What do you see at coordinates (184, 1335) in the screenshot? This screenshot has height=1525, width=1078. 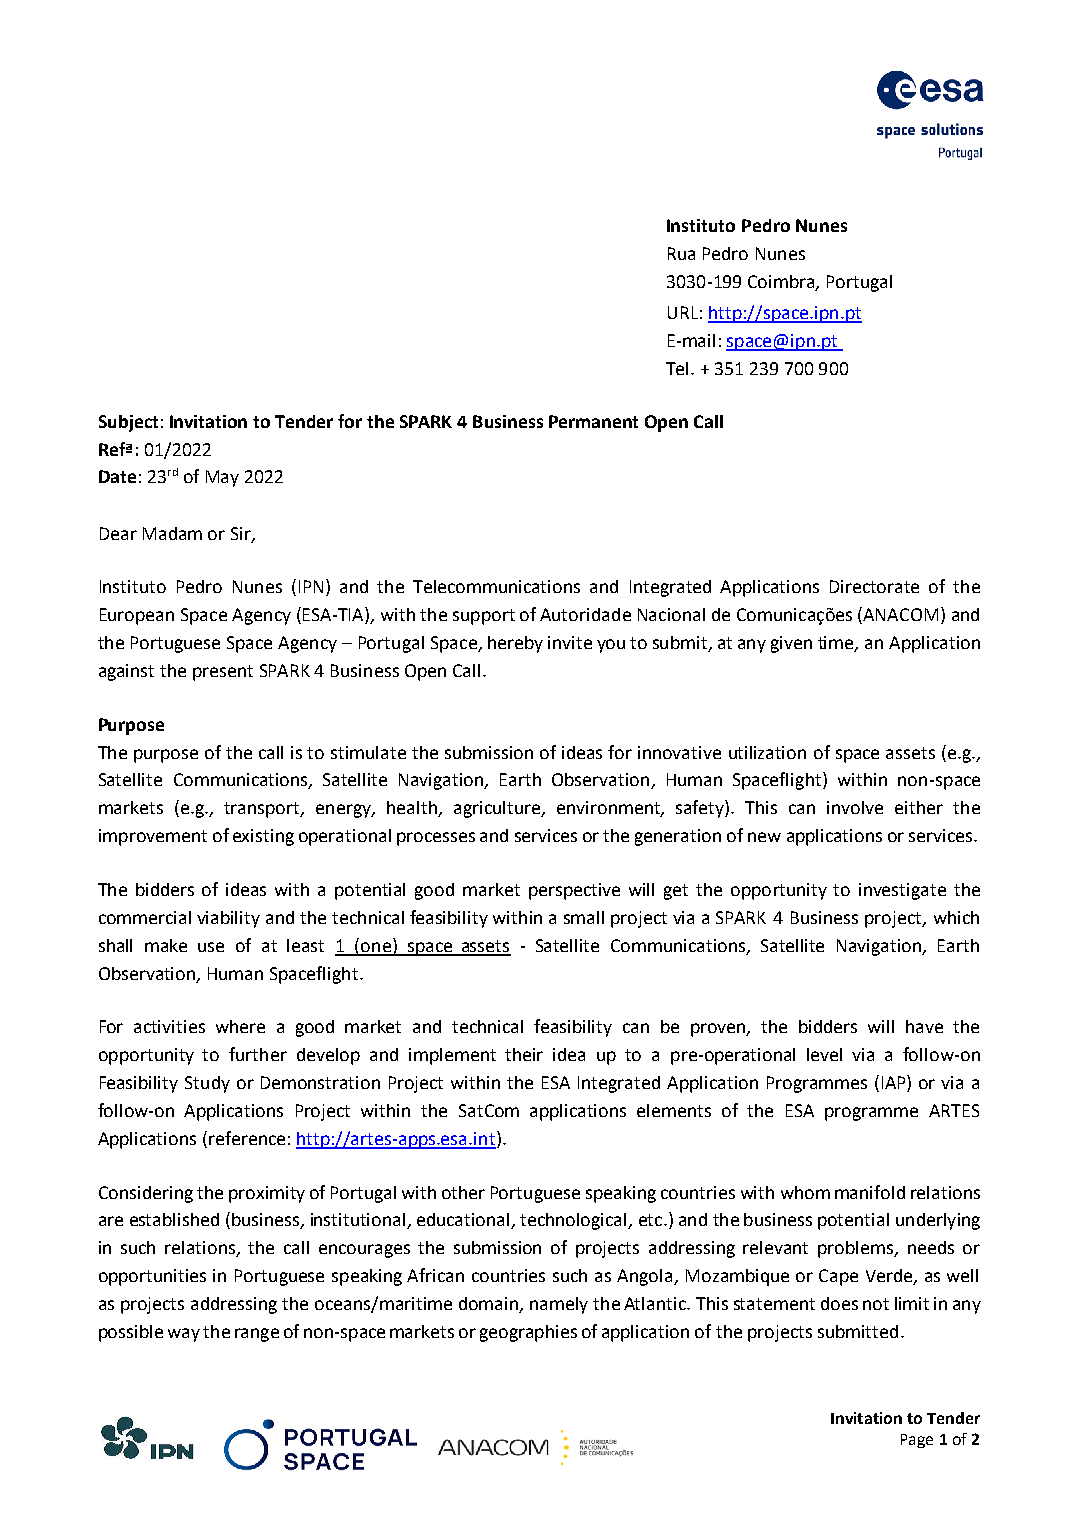 I see `way` at bounding box center [184, 1335].
